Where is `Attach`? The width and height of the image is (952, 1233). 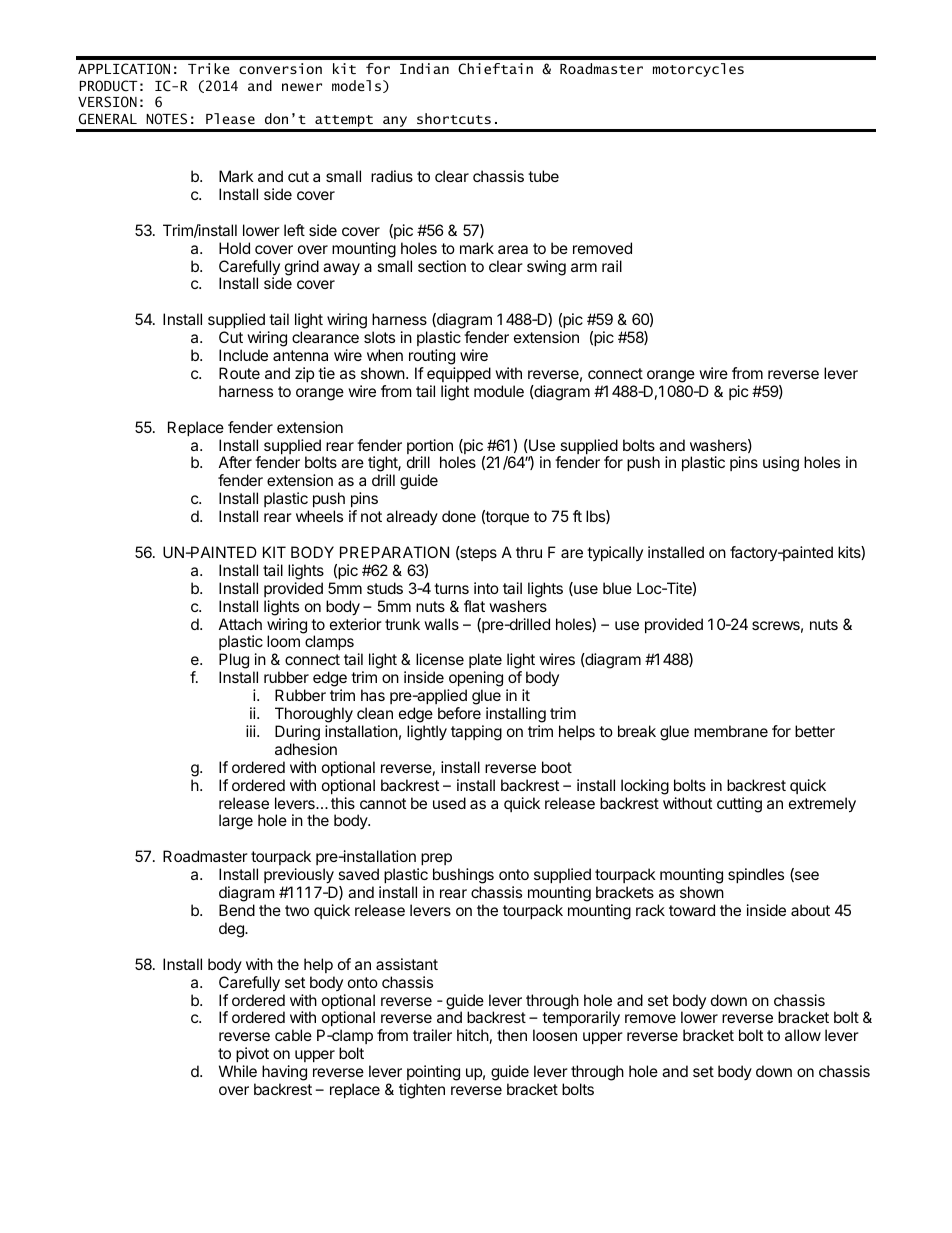
Attach is located at coordinates (240, 624).
